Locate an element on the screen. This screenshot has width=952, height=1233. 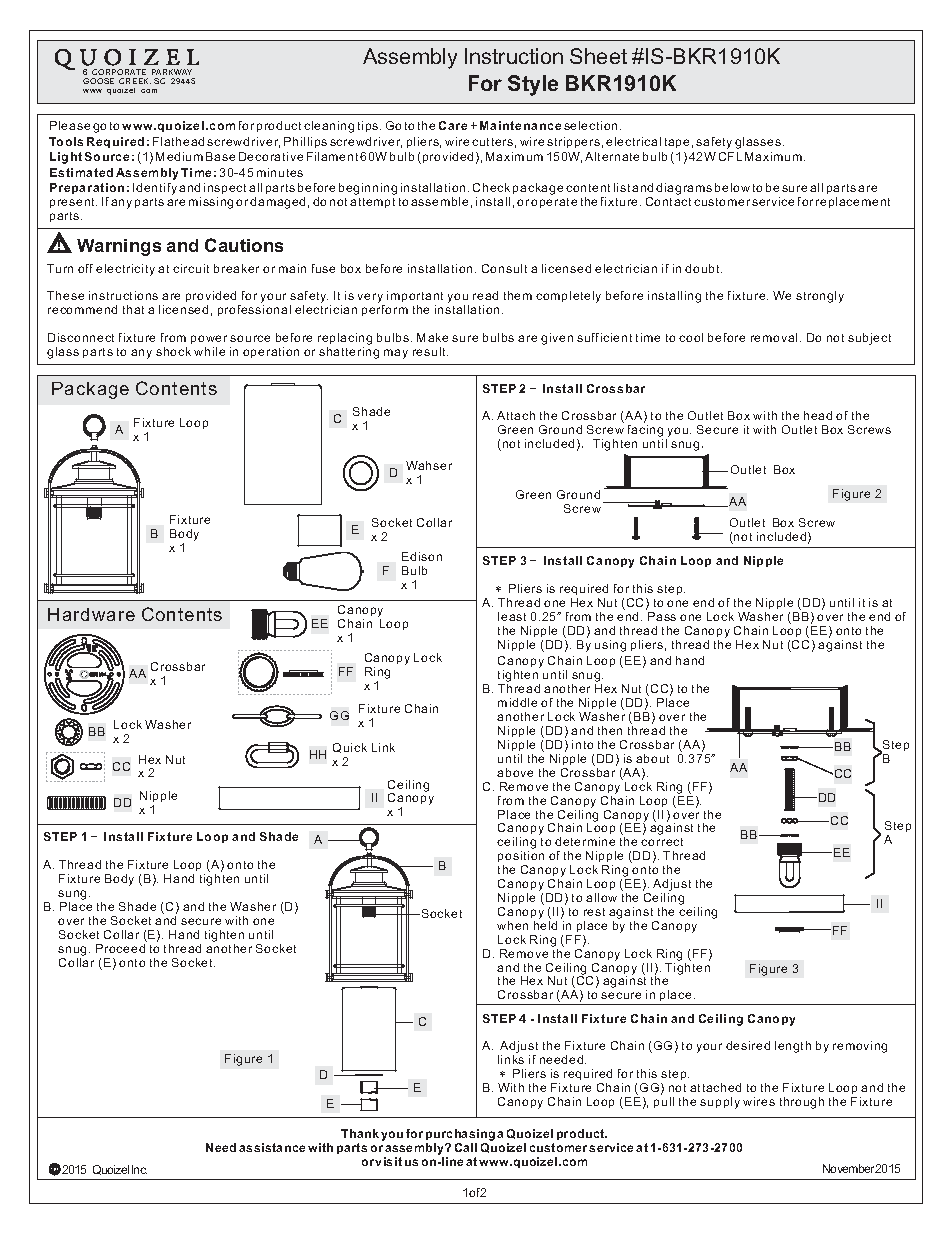
visit is located at coordinates (388, 1161).
